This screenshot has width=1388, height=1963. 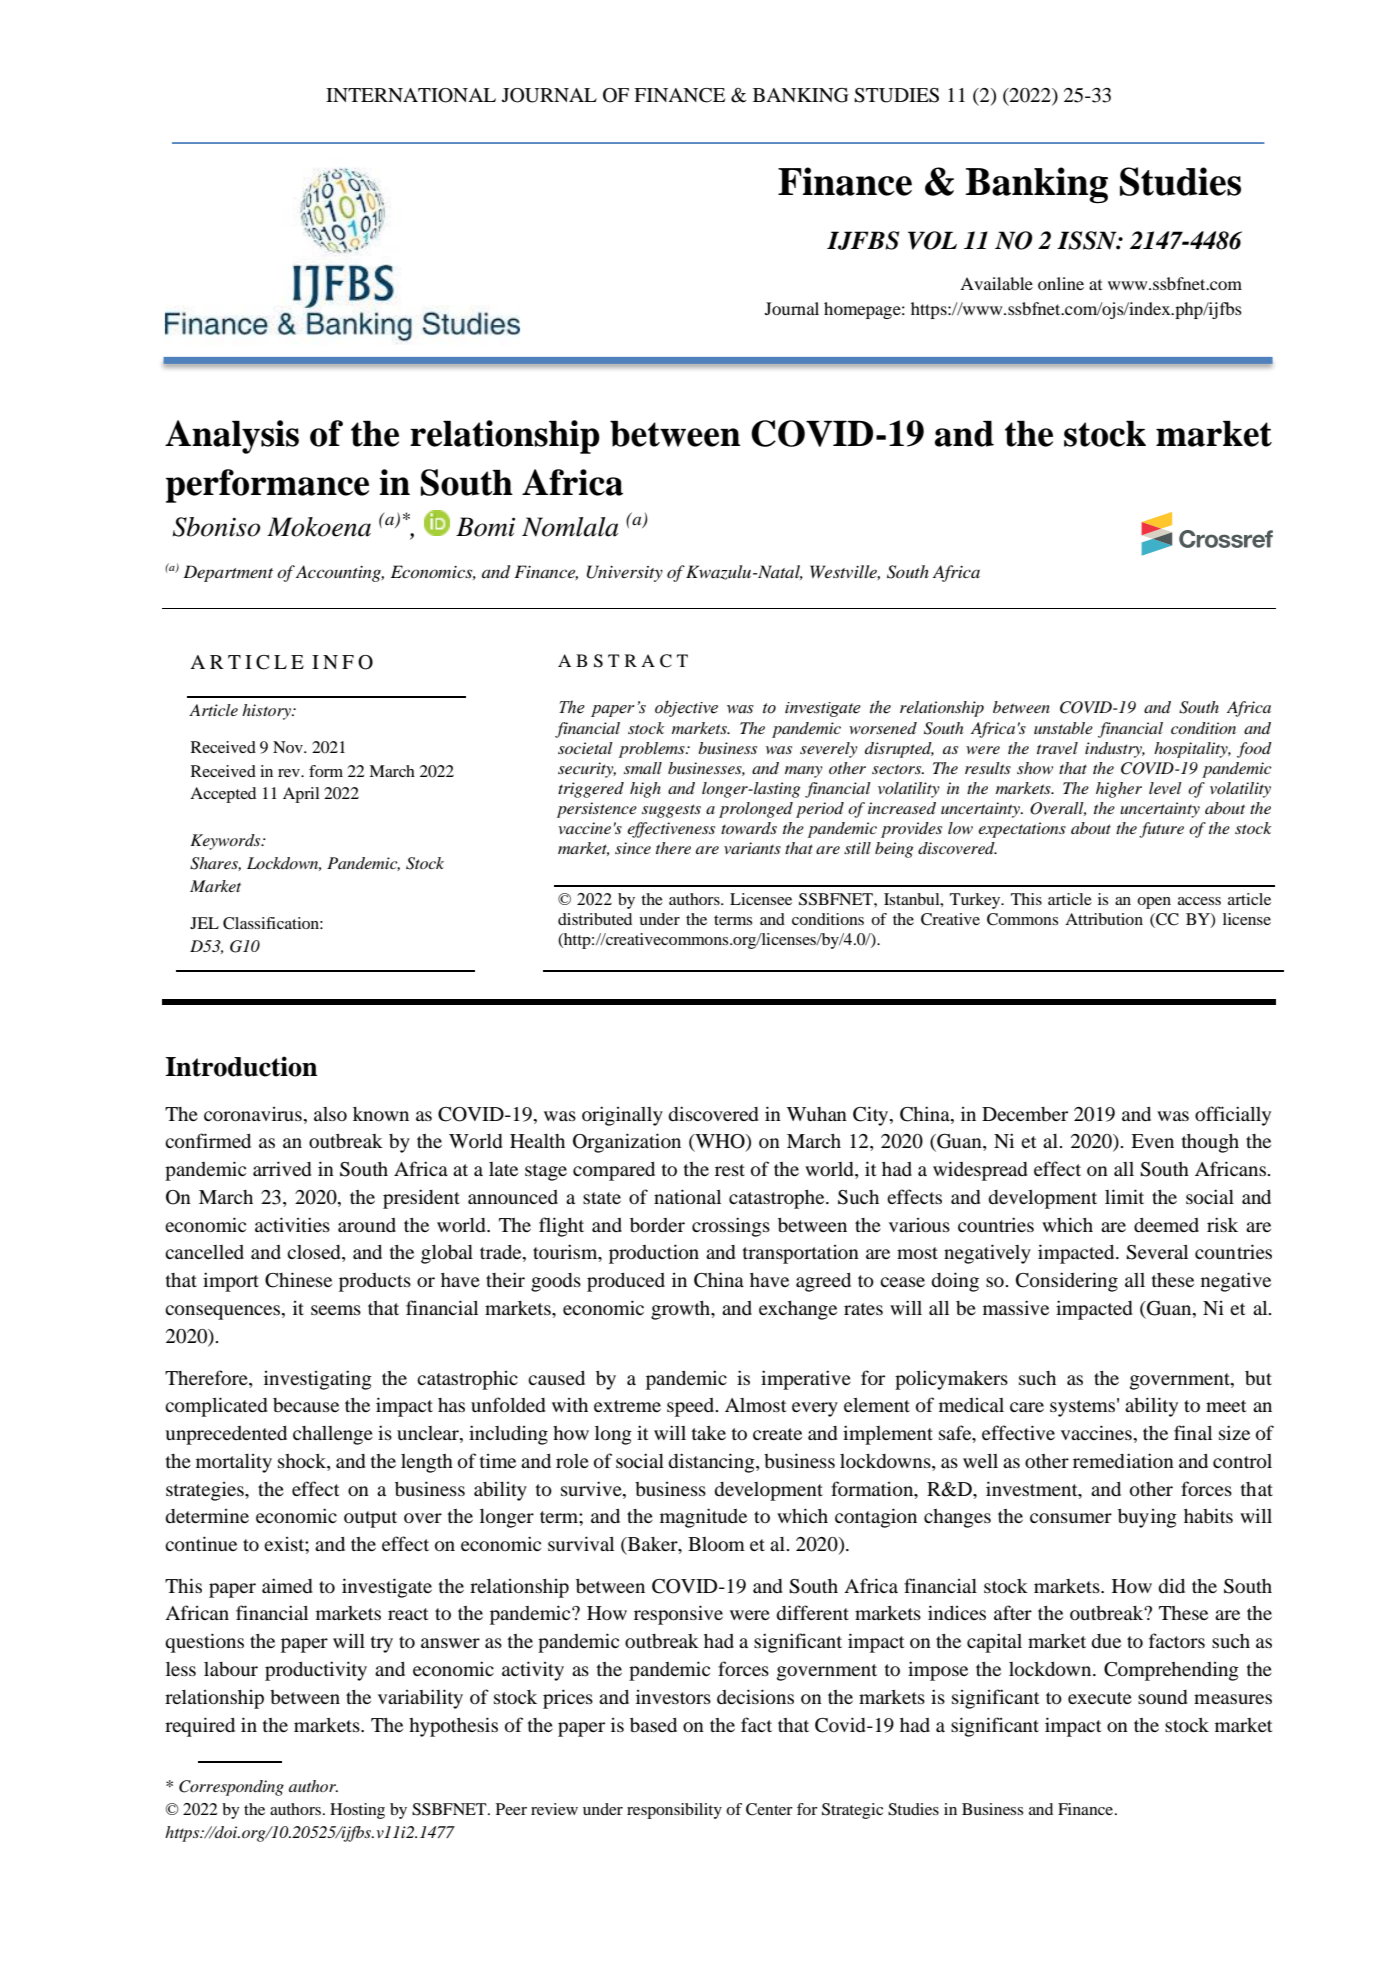 I want to click on responsibility, so click(x=674, y=1811).
